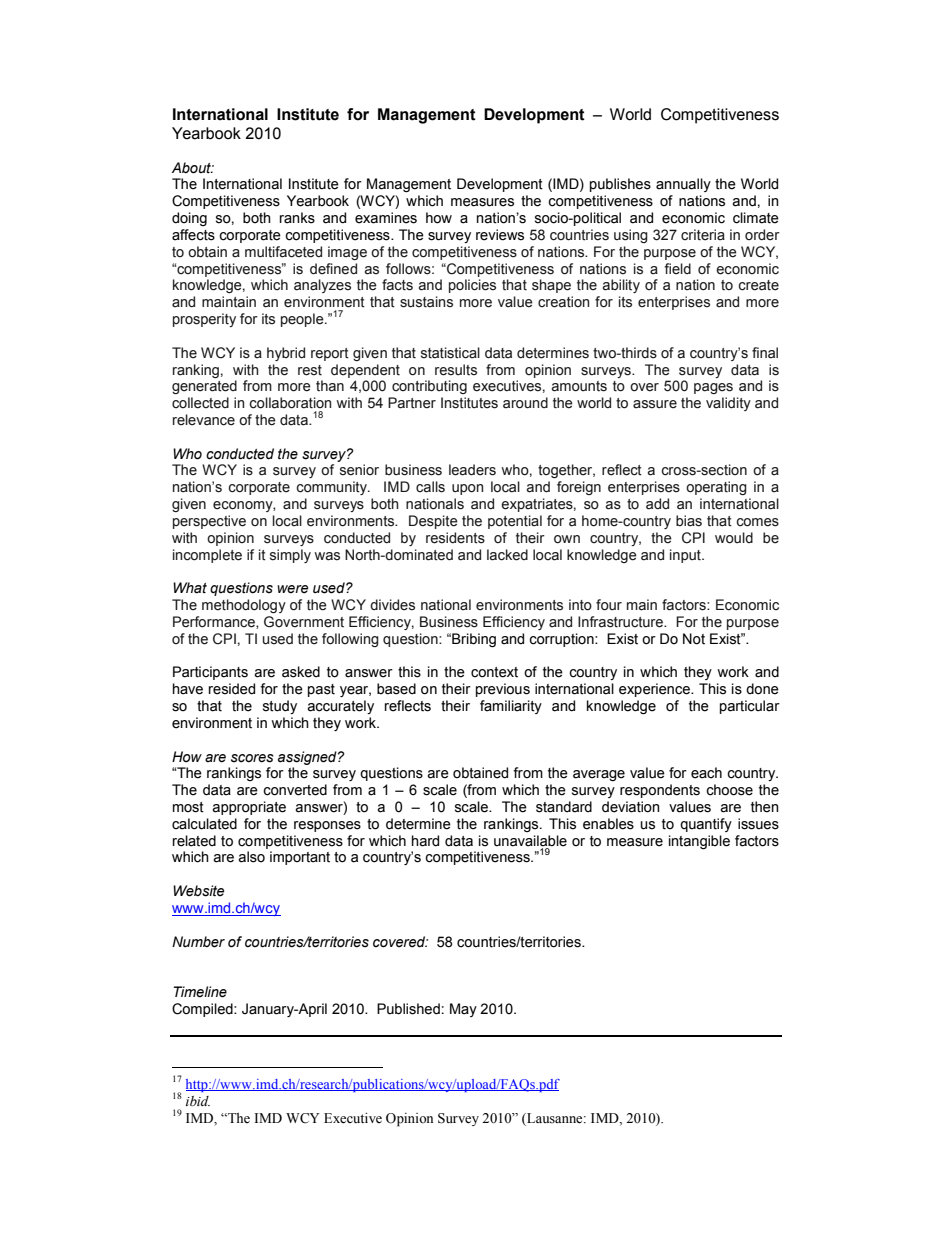 Image resolution: width=952 pixels, height=1233 pixels. What do you see at coordinates (297, 218) in the document?
I see `ranks` at bounding box center [297, 218].
